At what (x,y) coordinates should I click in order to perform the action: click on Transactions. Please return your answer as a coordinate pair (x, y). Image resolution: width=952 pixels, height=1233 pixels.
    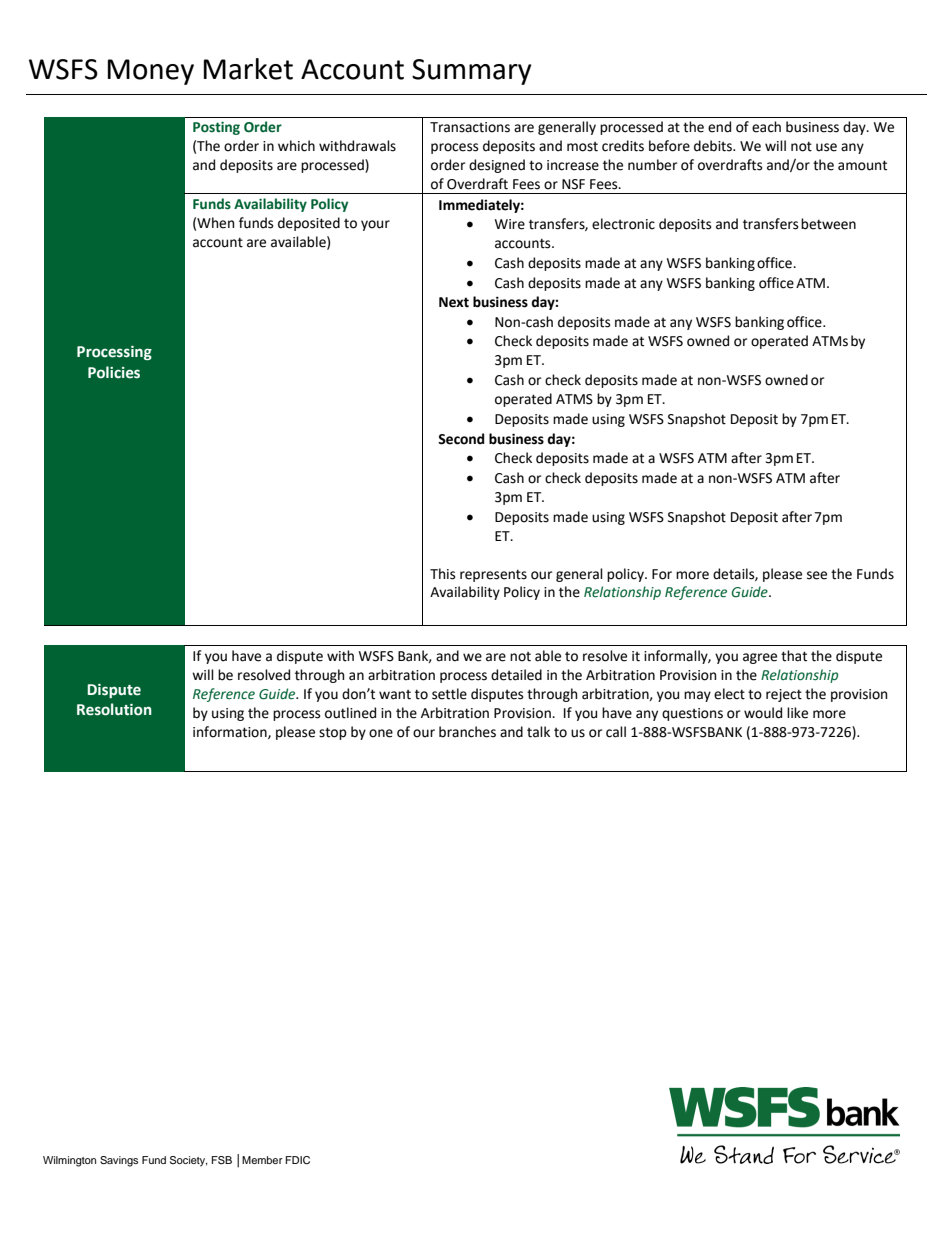
    Looking at the image, I should click on (470, 127).
